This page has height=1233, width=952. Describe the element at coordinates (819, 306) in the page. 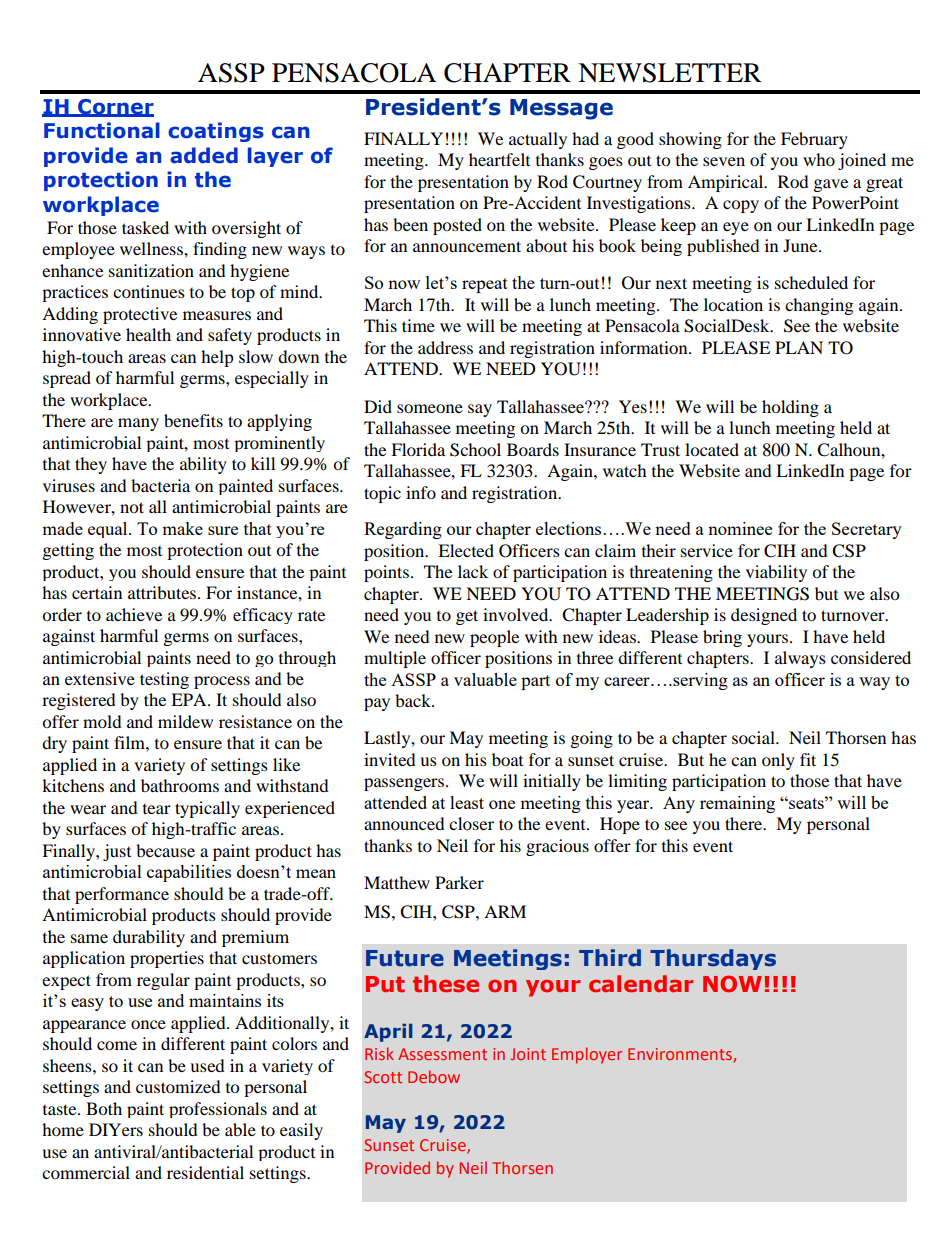

I see `changing` at that location.
